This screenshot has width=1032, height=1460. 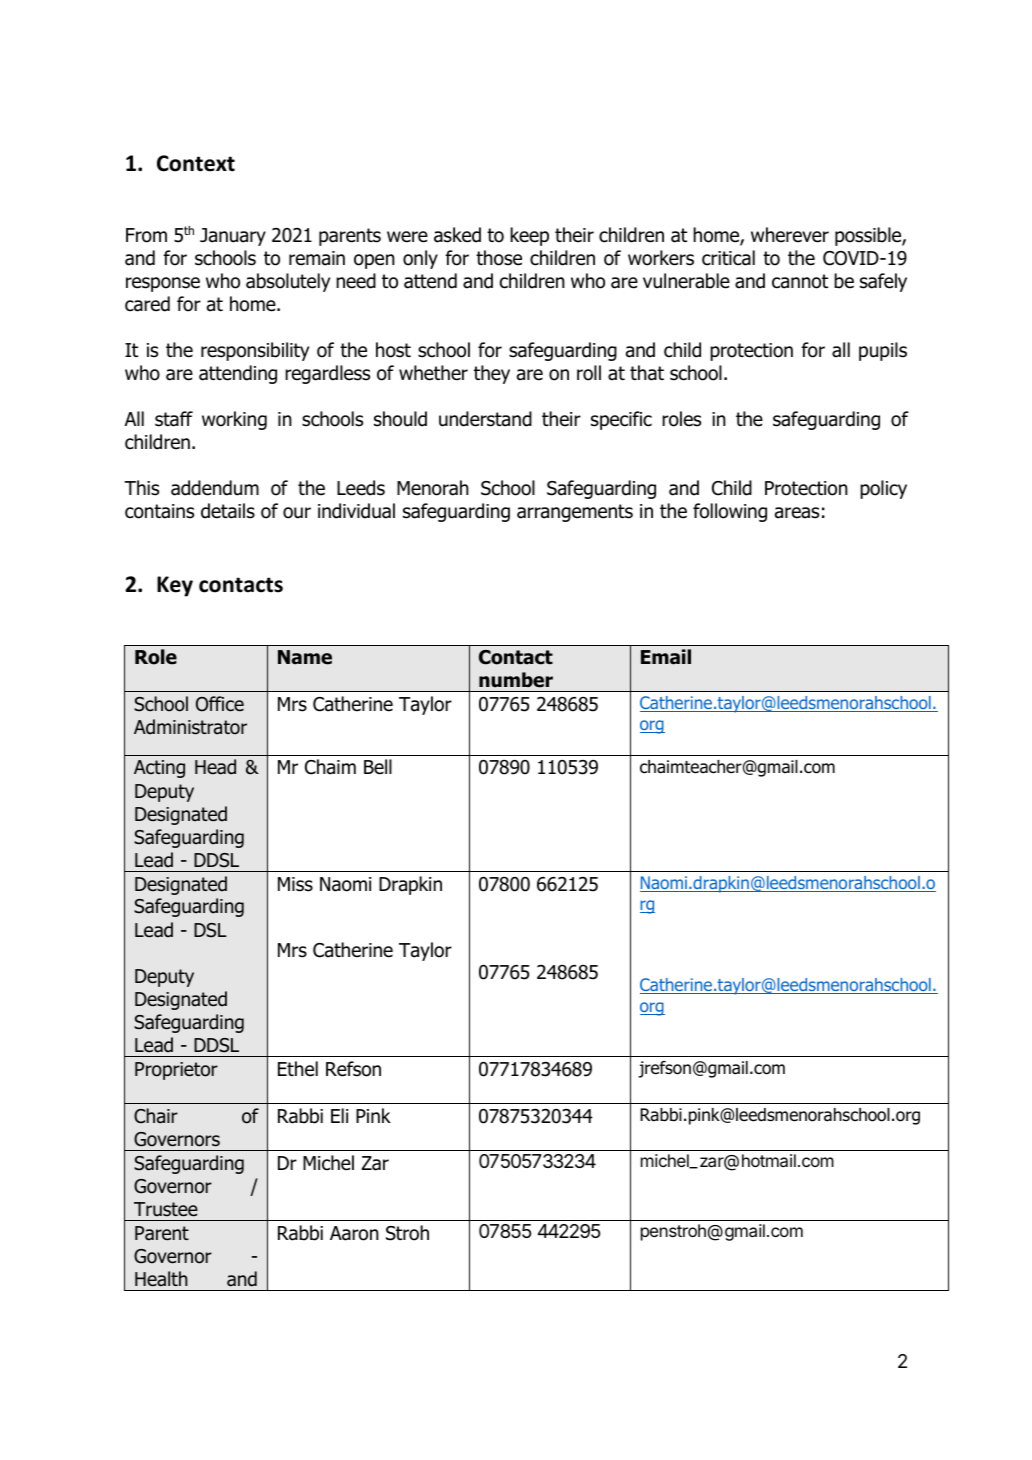 What do you see at coordinates (339, 1115) in the screenshot?
I see `Eli` at bounding box center [339, 1115].
